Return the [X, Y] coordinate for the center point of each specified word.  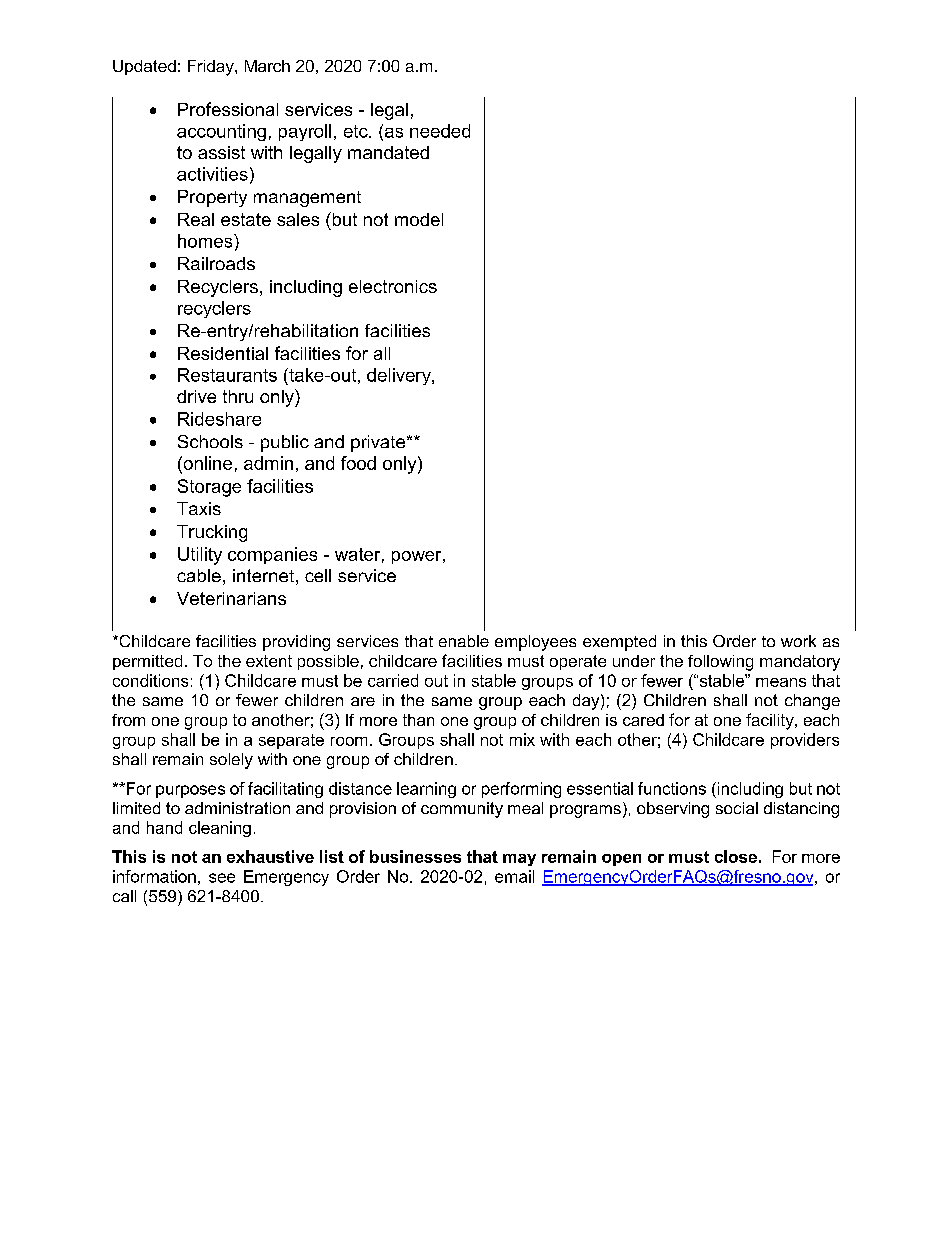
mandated [388, 152]
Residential [223, 353]
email [514, 876]
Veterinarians [231, 598]
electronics [393, 286]
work [798, 641]
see [222, 878]
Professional [228, 109]
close [736, 856]
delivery [400, 376]
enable [464, 641]
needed [440, 131]
